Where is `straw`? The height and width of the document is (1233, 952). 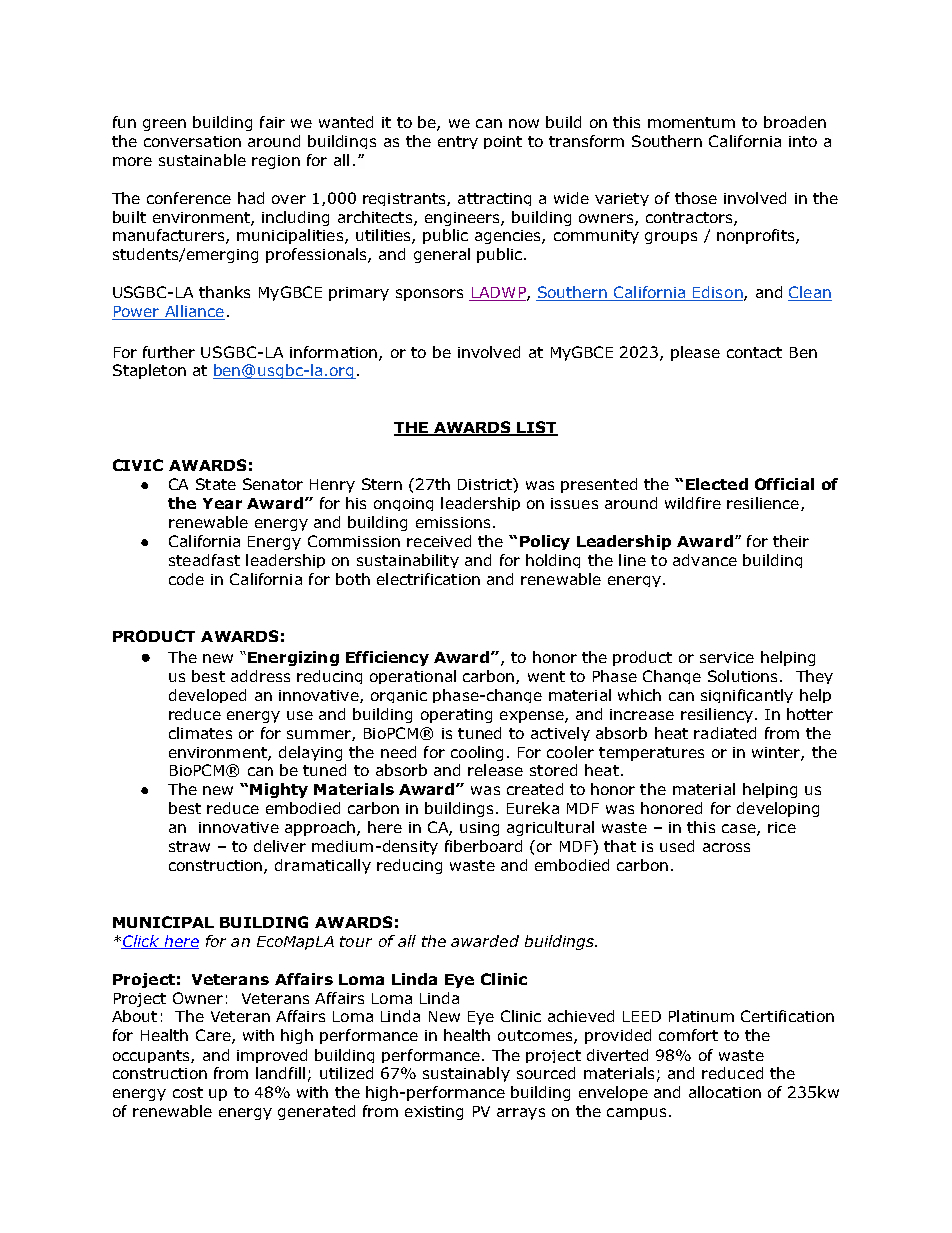 straw is located at coordinates (189, 846).
